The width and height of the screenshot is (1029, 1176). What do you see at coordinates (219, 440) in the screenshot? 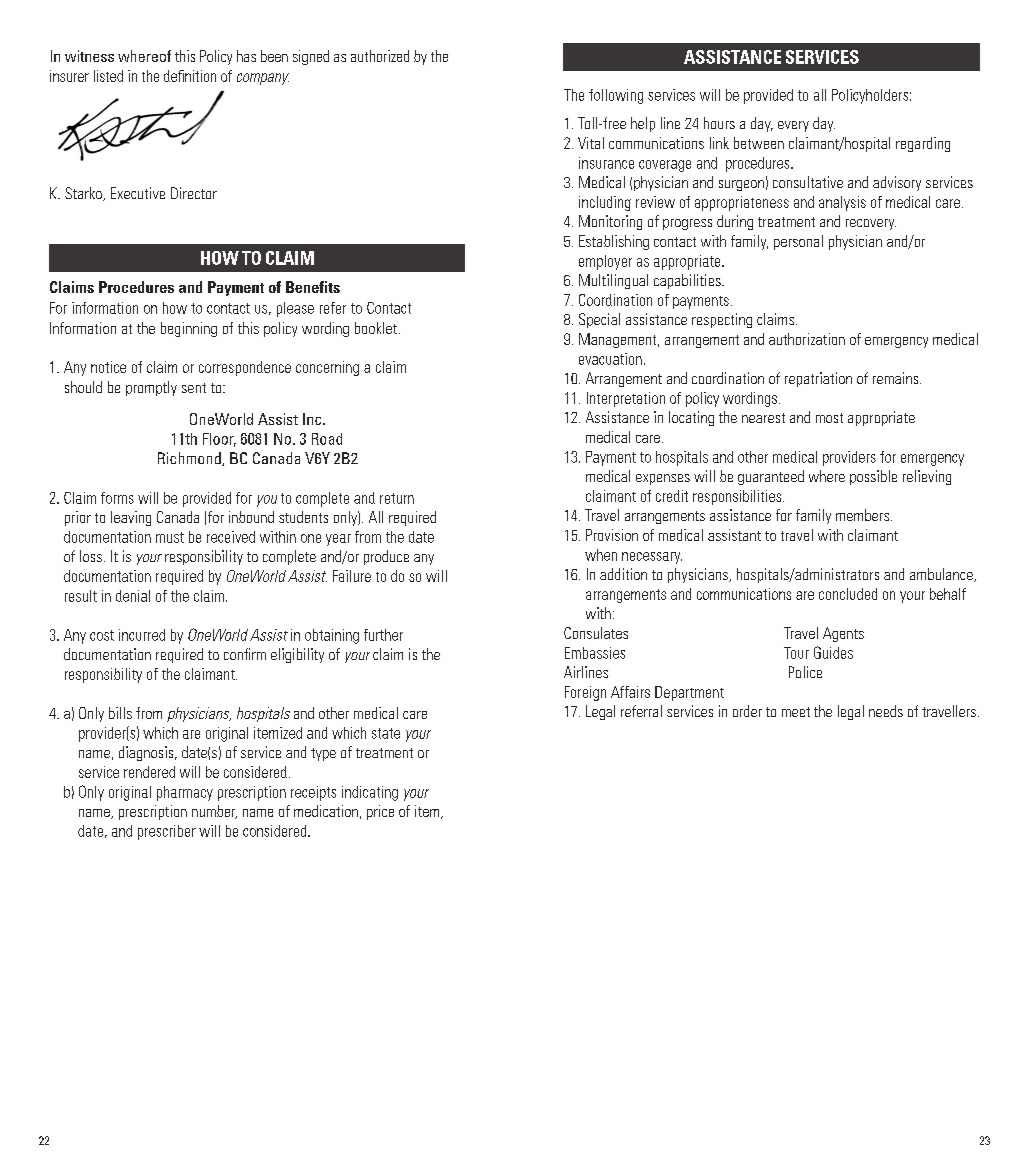
I see `Floor` at bounding box center [219, 440].
